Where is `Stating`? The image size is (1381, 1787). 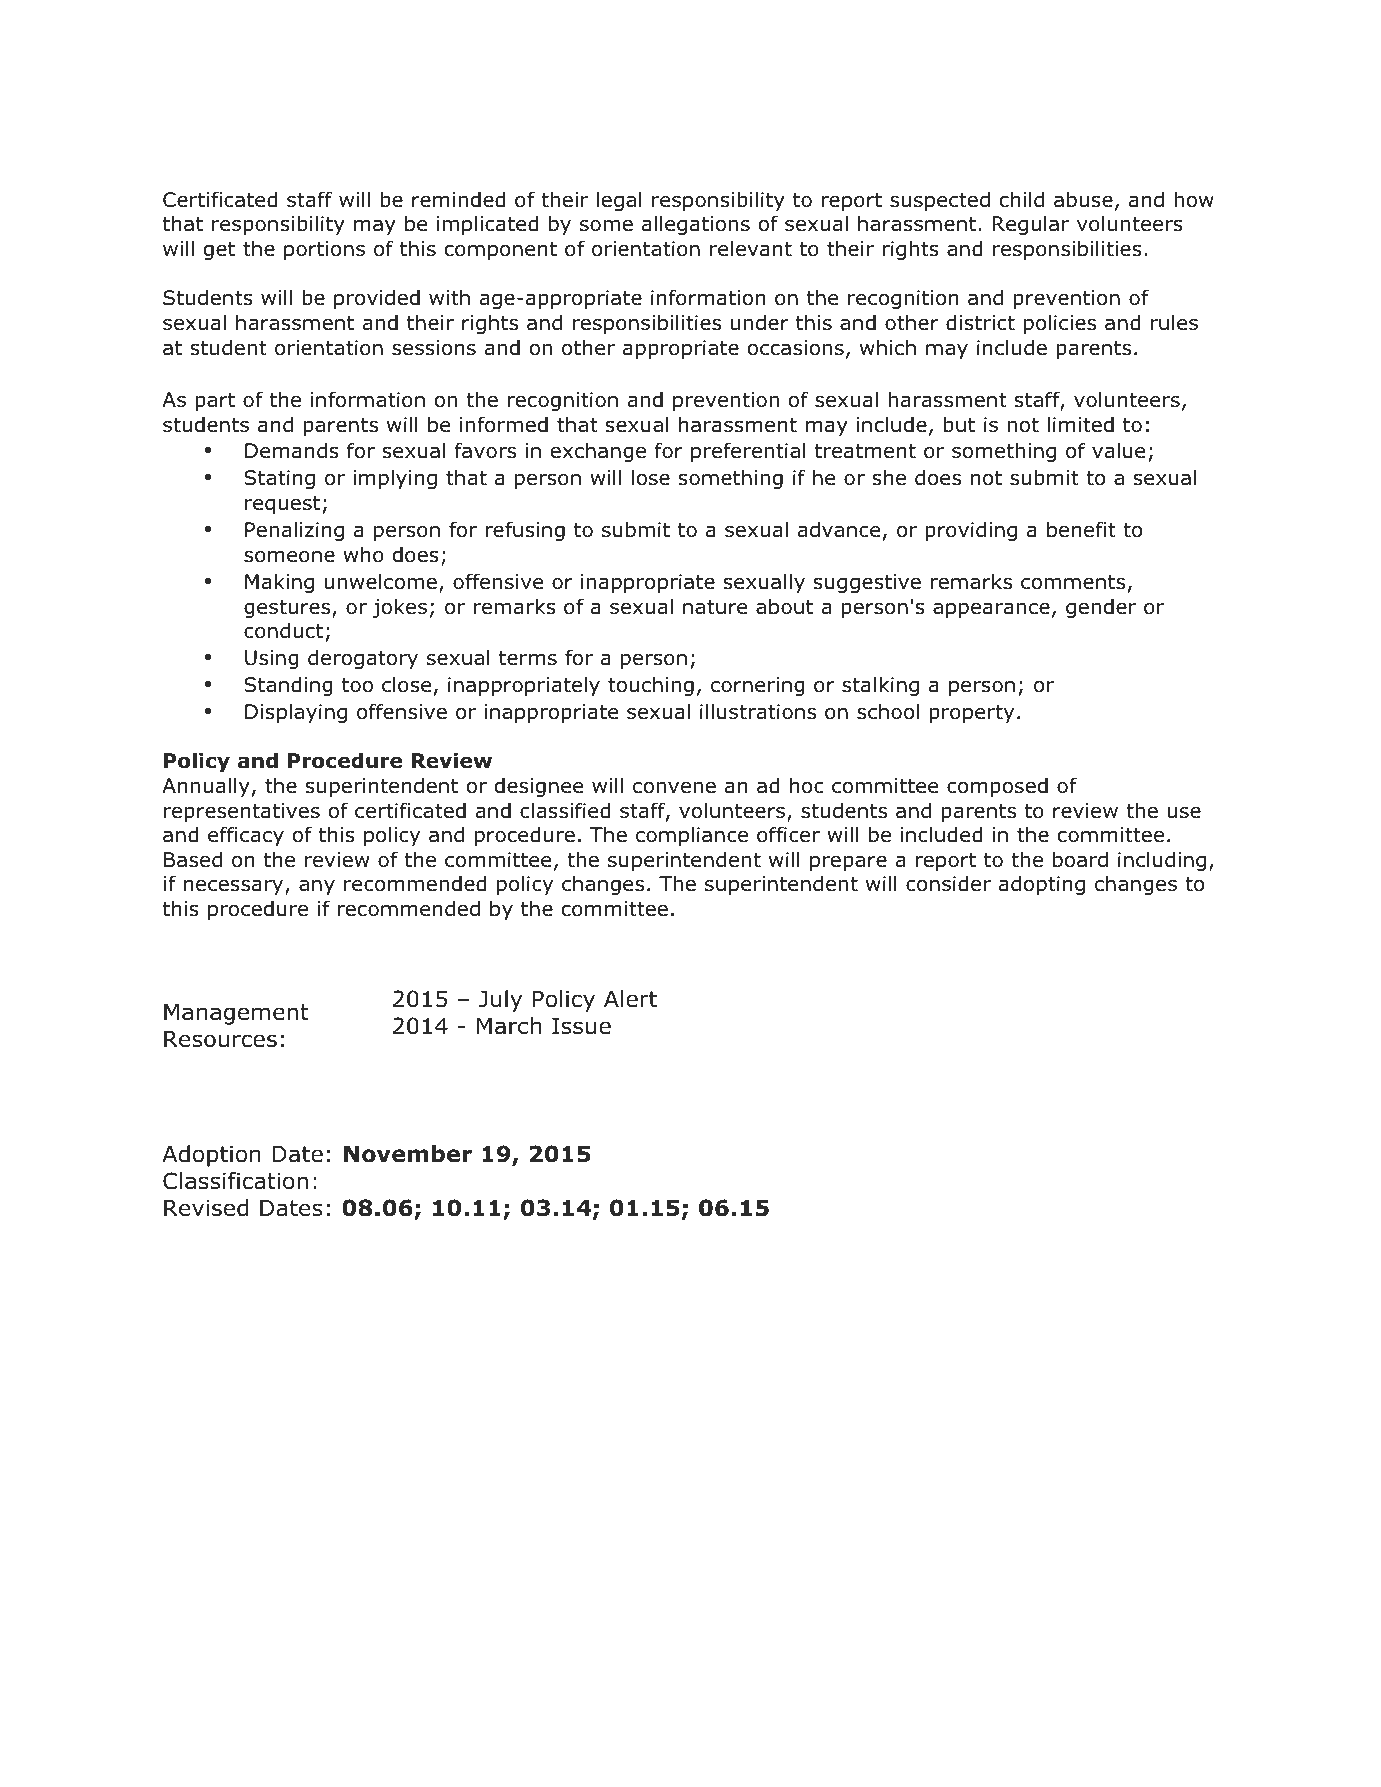
Stating is located at coordinates (280, 479).
